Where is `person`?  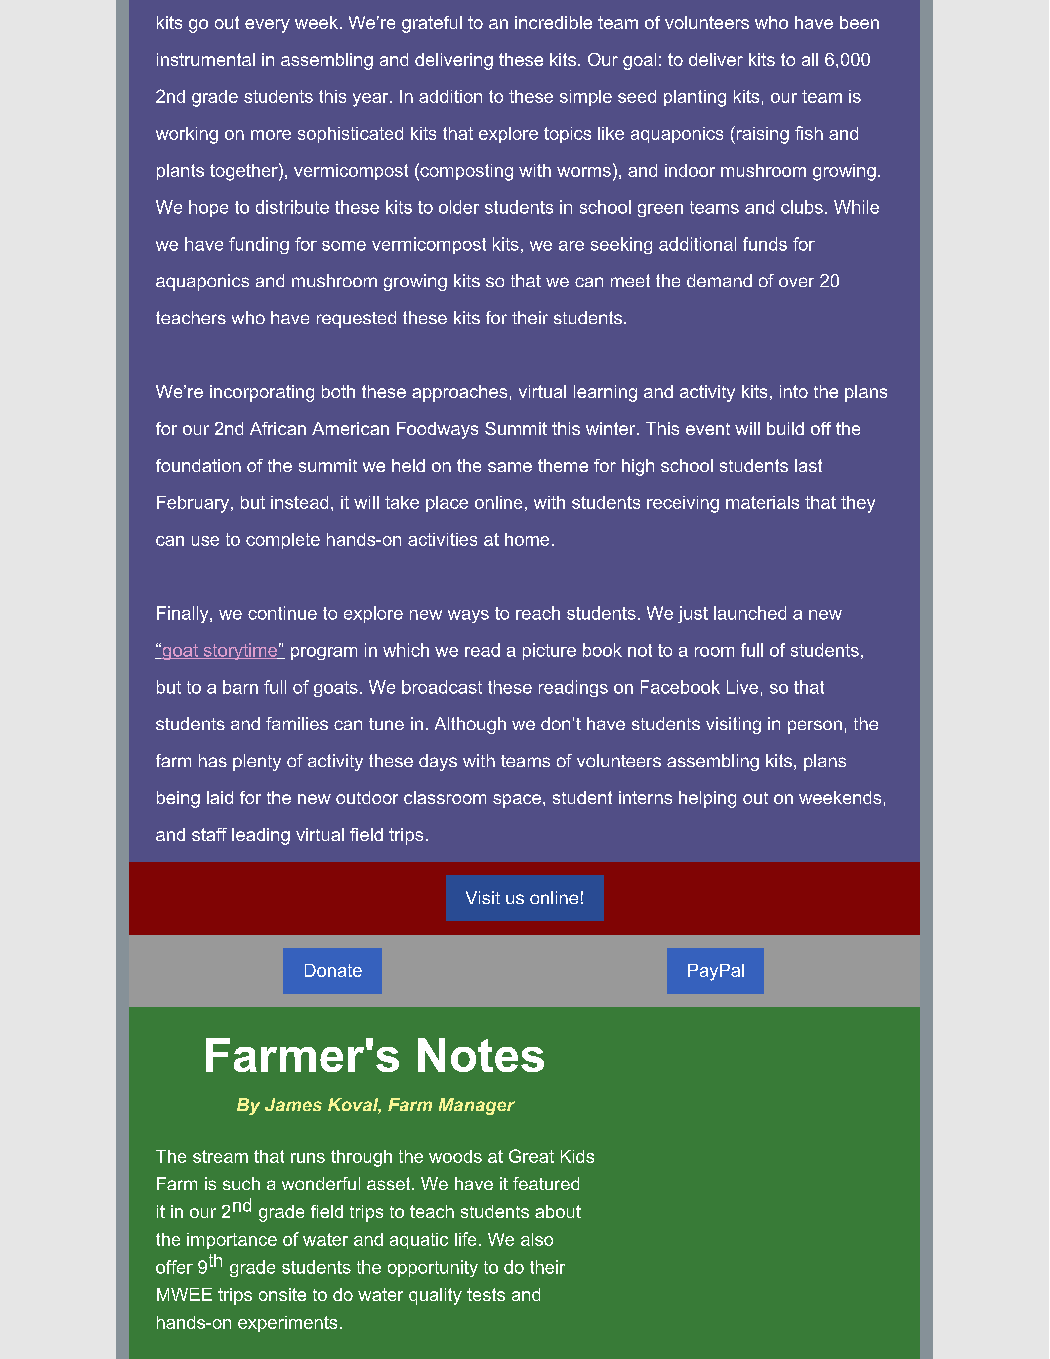 person is located at coordinates (815, 727).
